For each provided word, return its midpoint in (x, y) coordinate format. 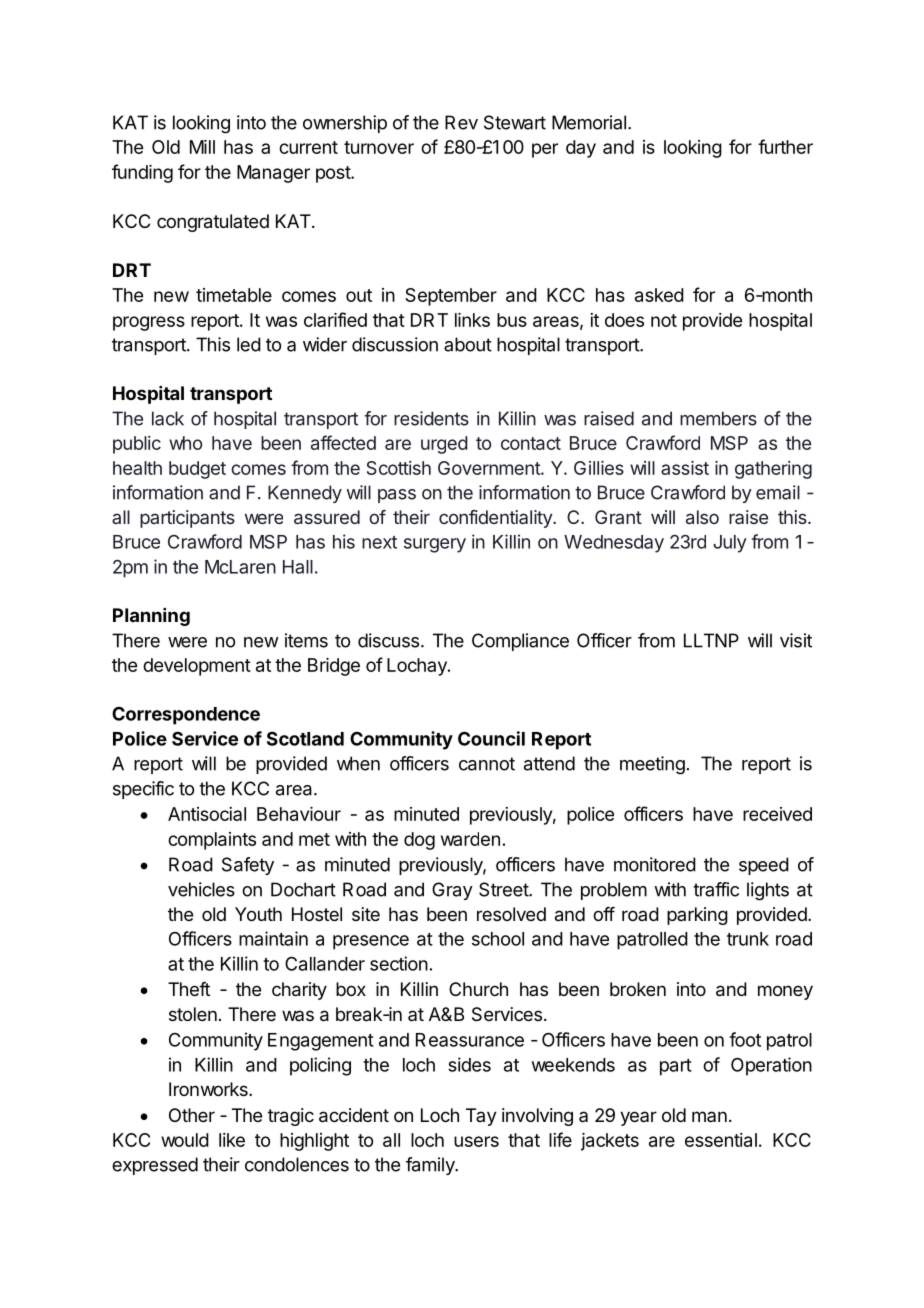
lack (168, 418)
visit (796, 640)
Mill (202, 147)
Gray (452, 891)
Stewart (515, 122)
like (232, 1140)
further (785, 146)
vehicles (201, 889)
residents (431, 418)
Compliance (520, 642)
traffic (716, 889)
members (718, 418)
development (197, 667)
